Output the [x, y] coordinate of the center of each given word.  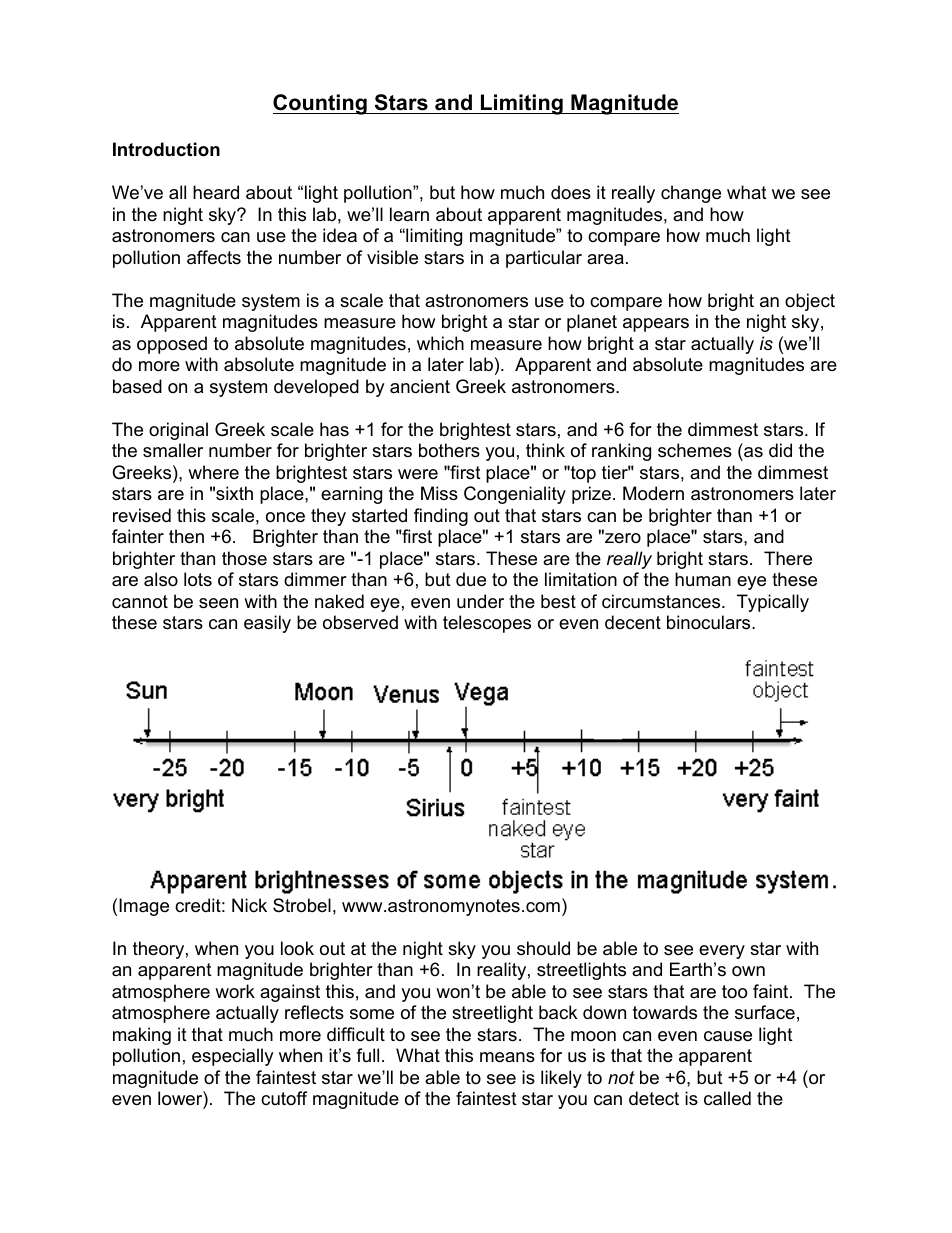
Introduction [166, 149]
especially [233, 1057]
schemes [695, 450]
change [691, 194]
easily [267, 624]
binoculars [710, 622]
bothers [449, 450]
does [571, 192]
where [213, 472]
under [480, 601]
